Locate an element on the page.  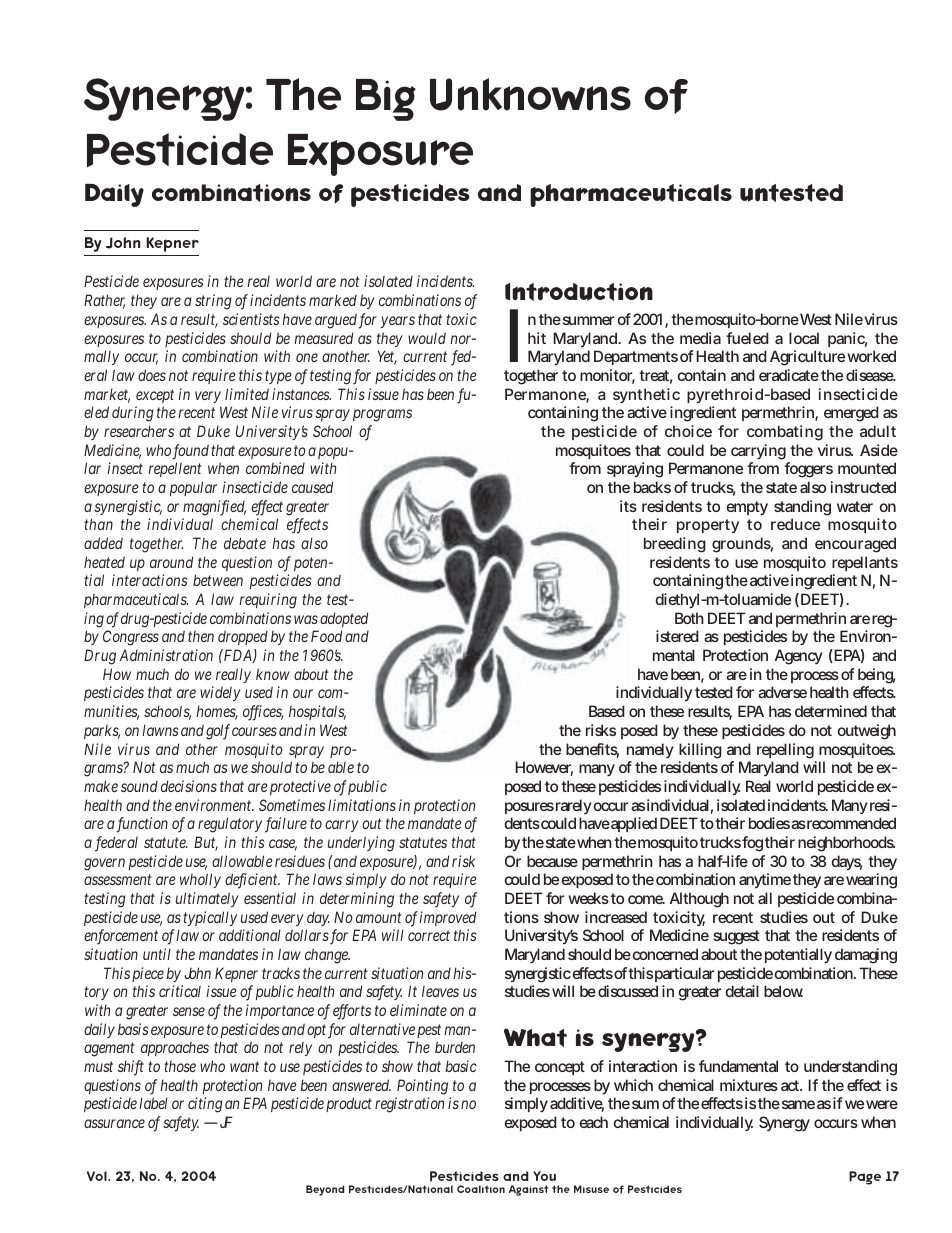
then is located at coordinates (201, 636).
